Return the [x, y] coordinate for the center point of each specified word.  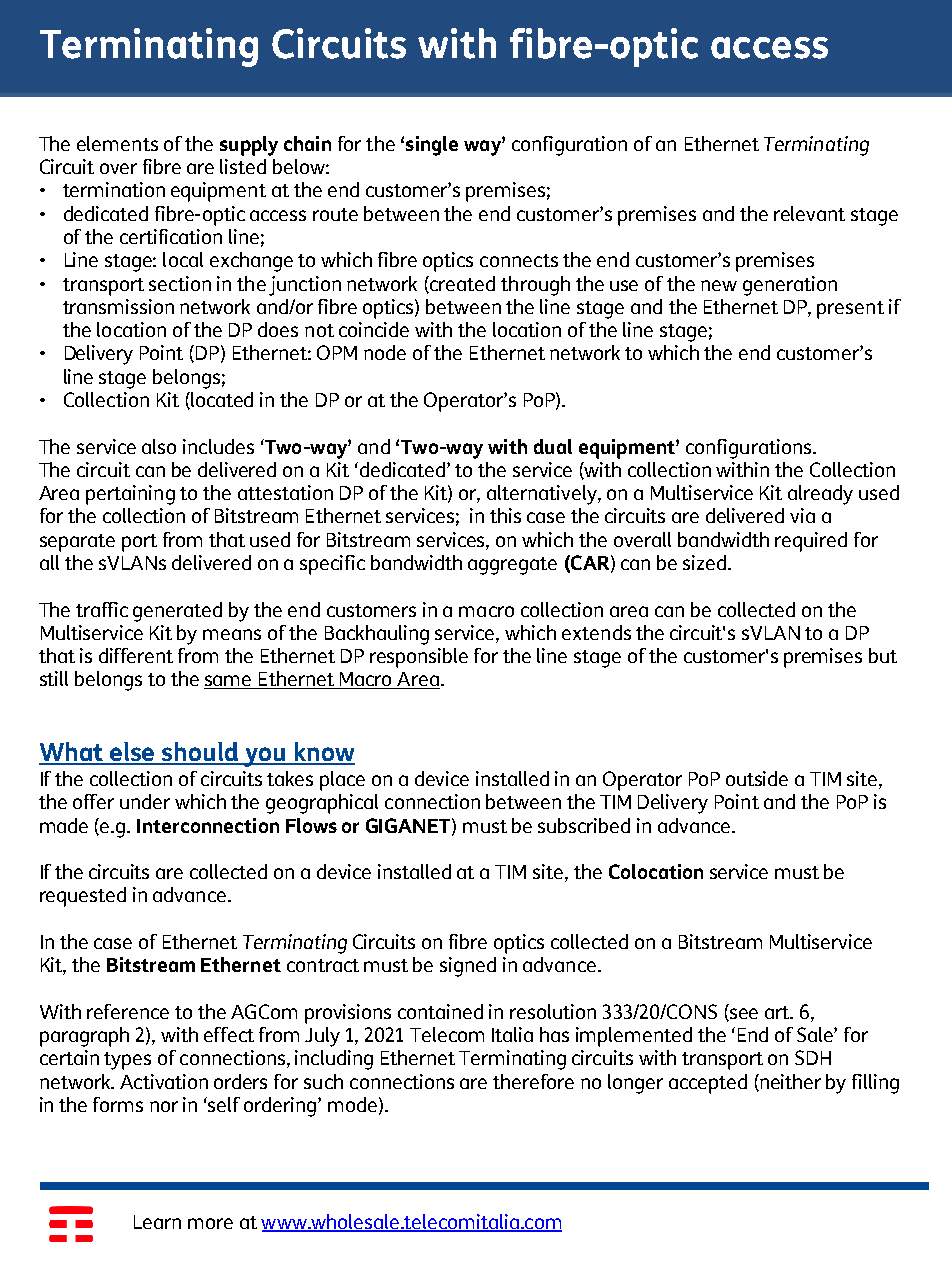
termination [114, 189]
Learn [157, 1222]
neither [789, 1082]
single [432, 146]
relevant [809, 213]
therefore [533, 1081]
